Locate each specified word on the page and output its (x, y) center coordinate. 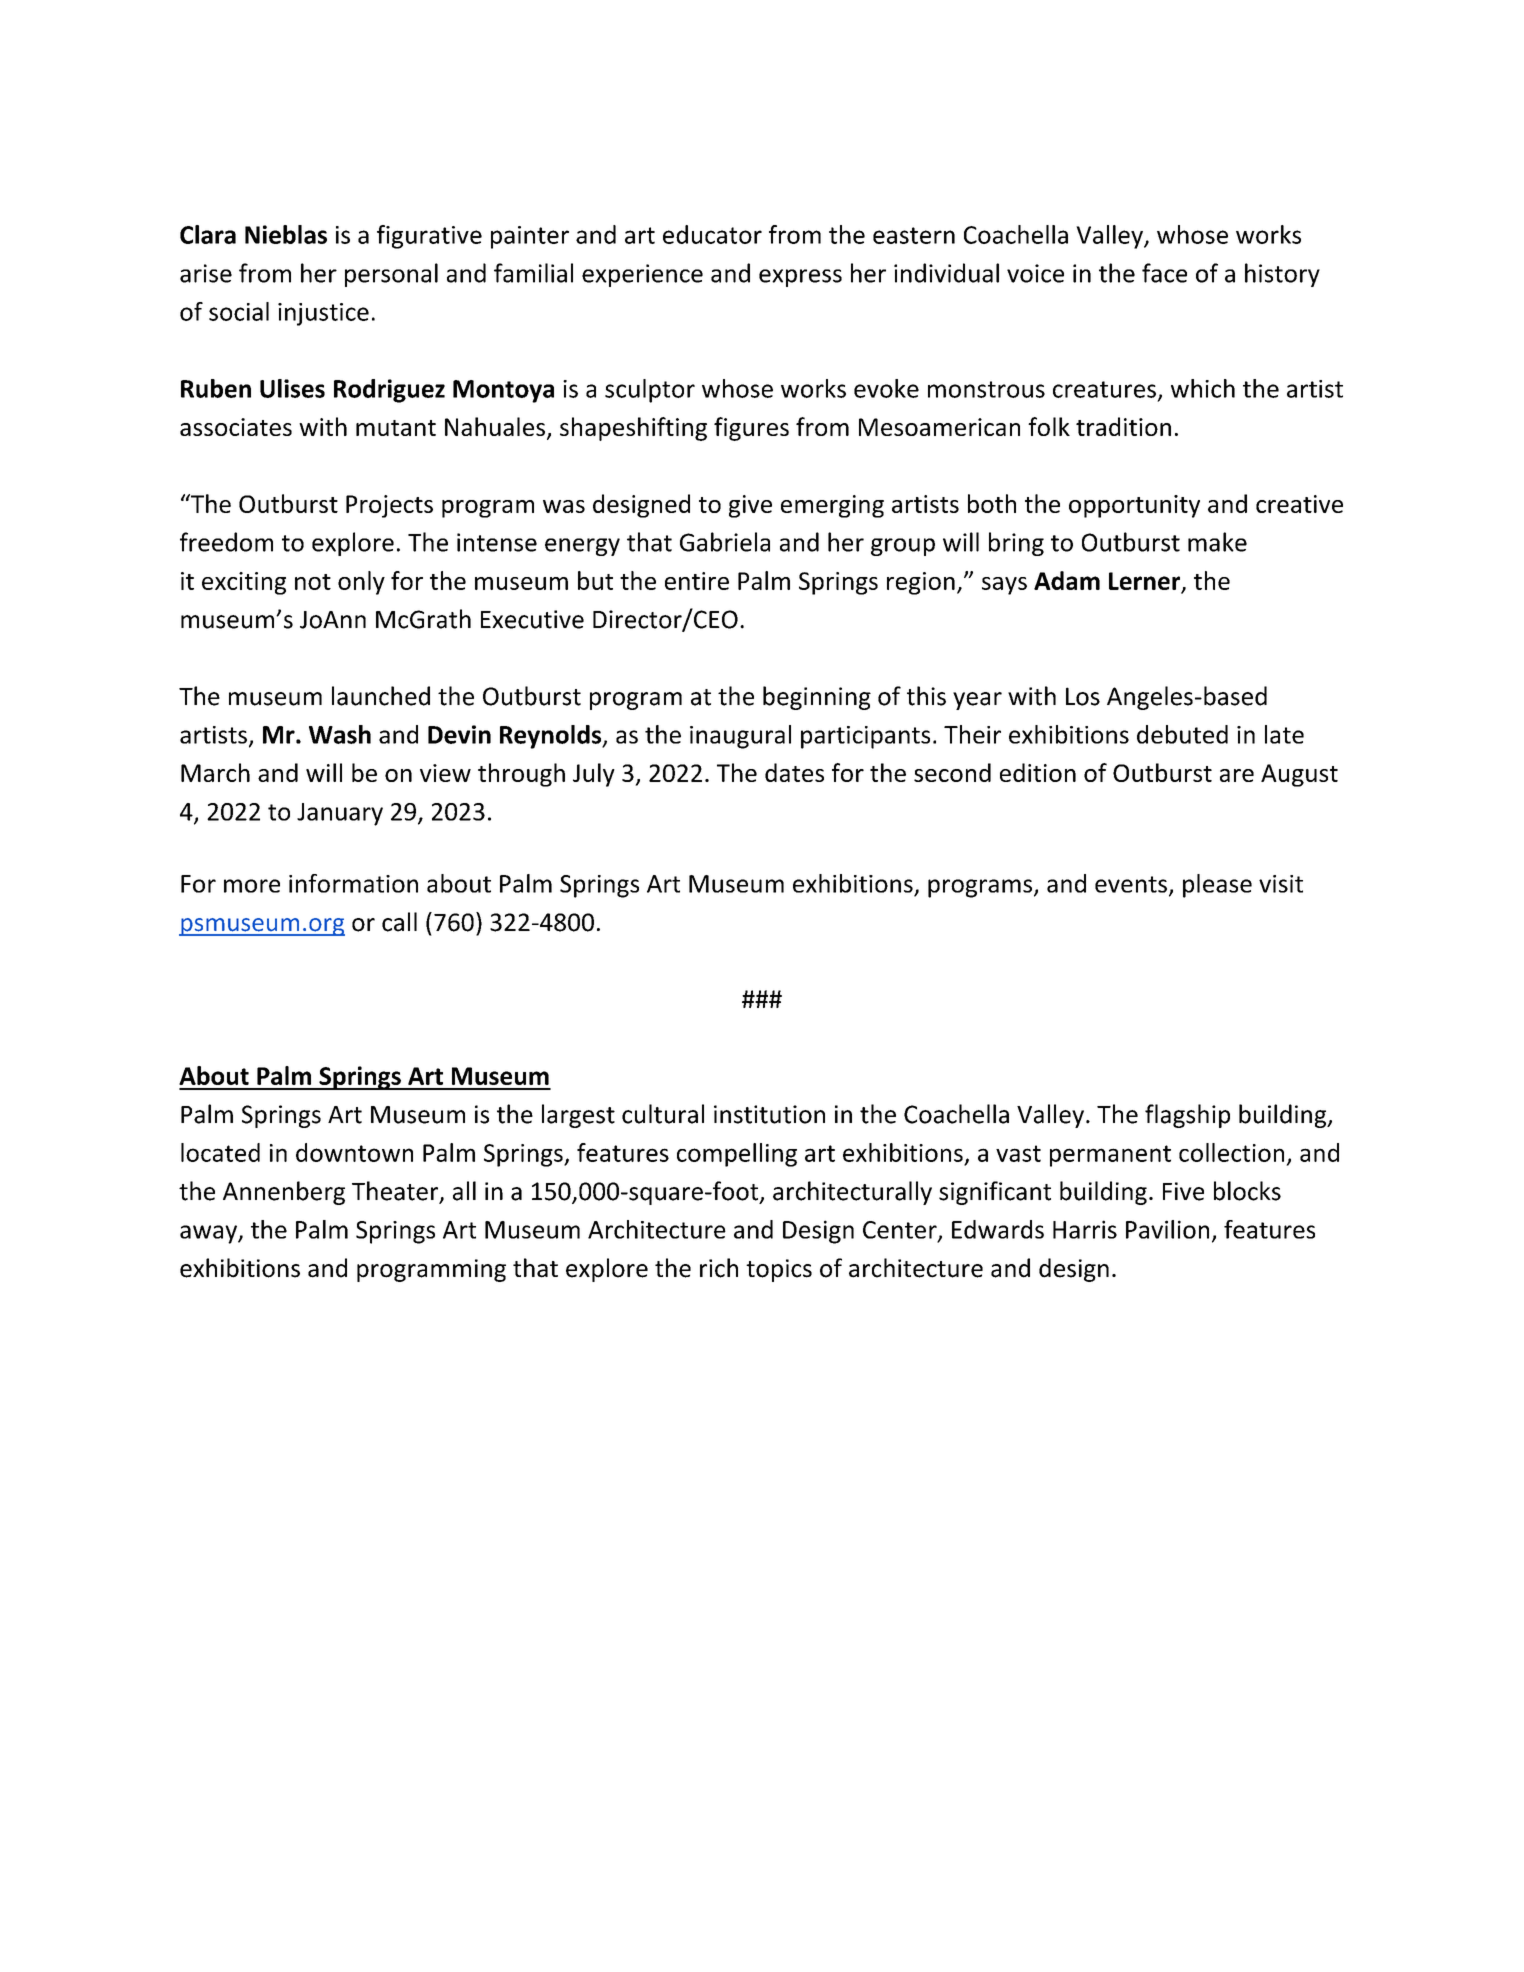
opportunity (1134, 506)
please (1217, 886)
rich (719, 1268)
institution (769, 1114)
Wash (340, 734)
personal (391, 275)
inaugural (740, 737)
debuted (1182, 734)
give (750, 506)
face (1164, 273)
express (800, 278)
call (399, 922)
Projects (389, 506)
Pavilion (1167, 1229)
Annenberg (284, 1193)
